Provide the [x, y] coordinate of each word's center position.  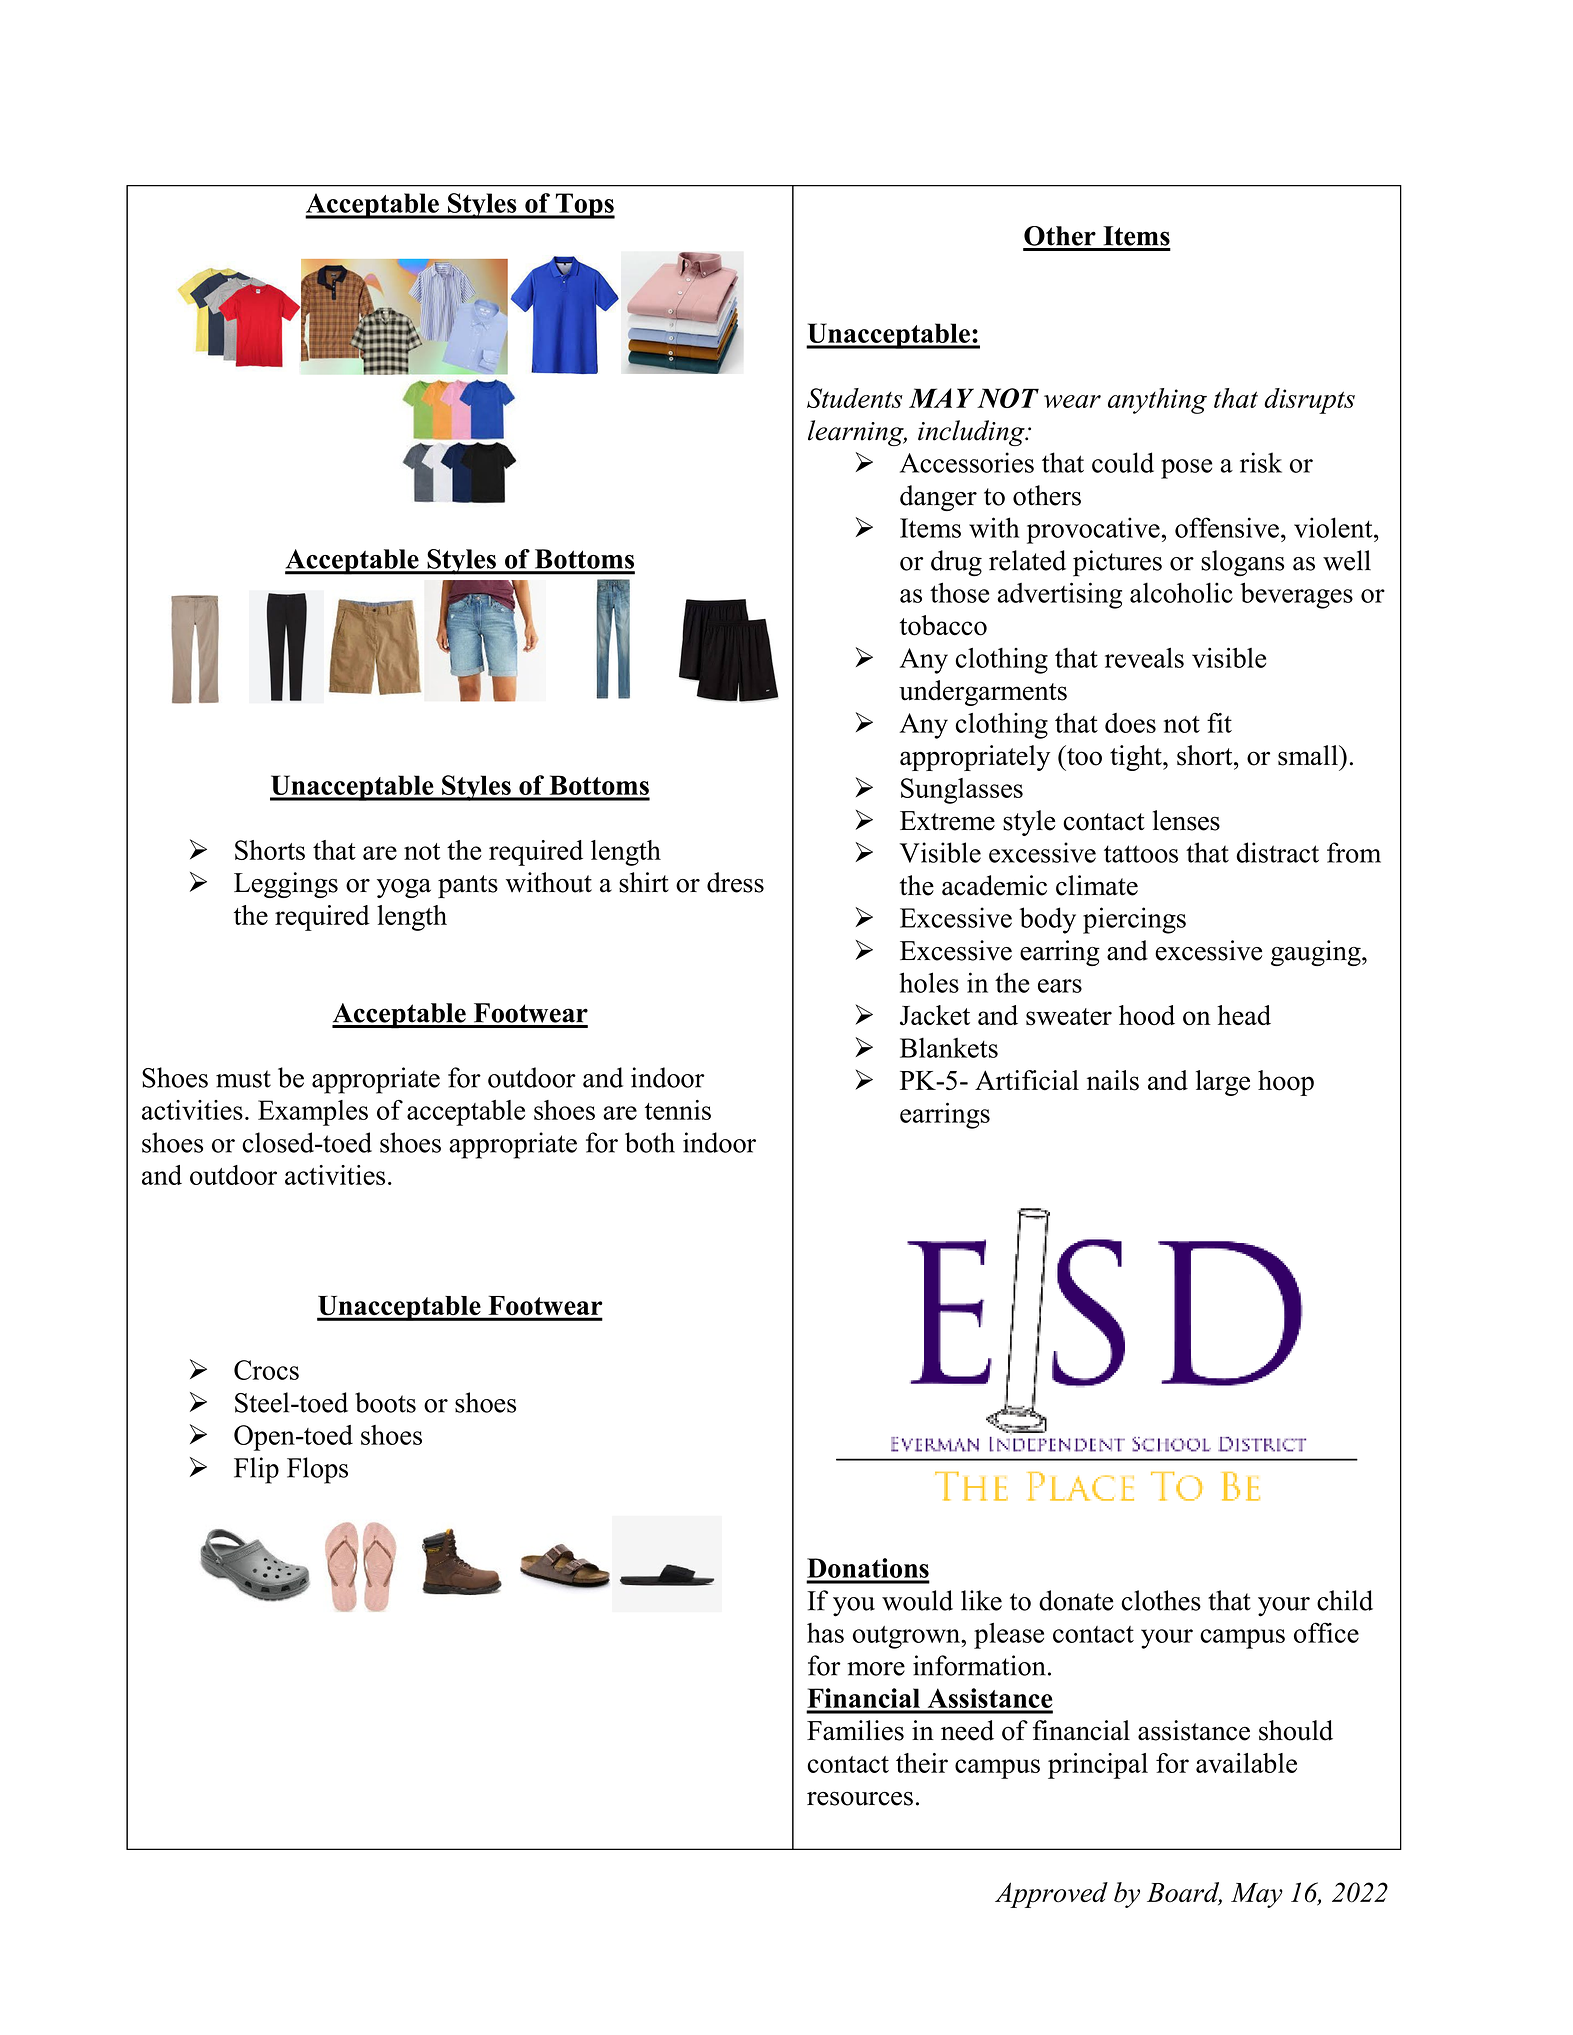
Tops [584, 206]
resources [860, 1799]
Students [855, 398]
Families [855, 1730]
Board [1184, 1893]
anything [1157, 401]
